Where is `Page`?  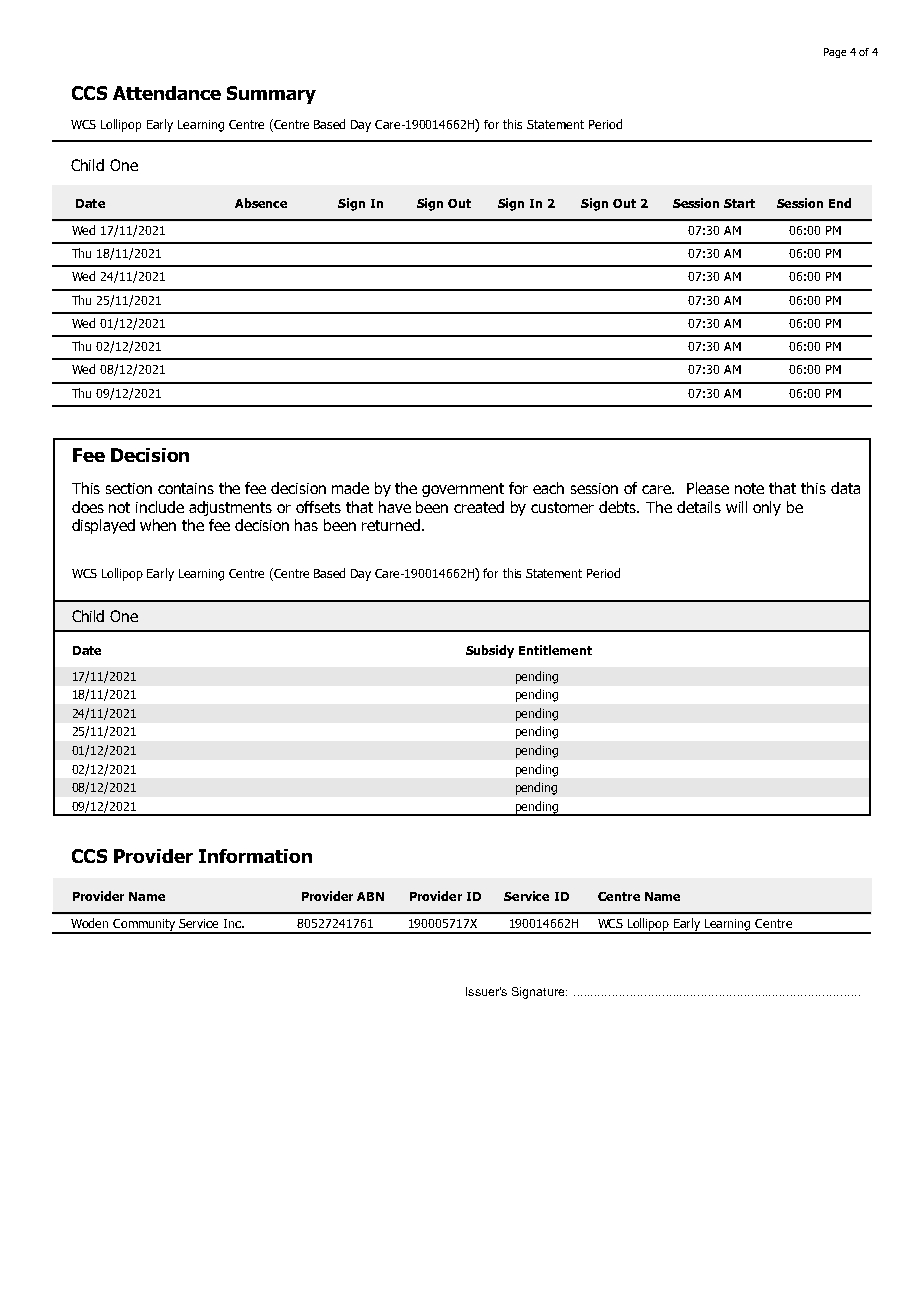 Page is located at coordinates (835, 53).
